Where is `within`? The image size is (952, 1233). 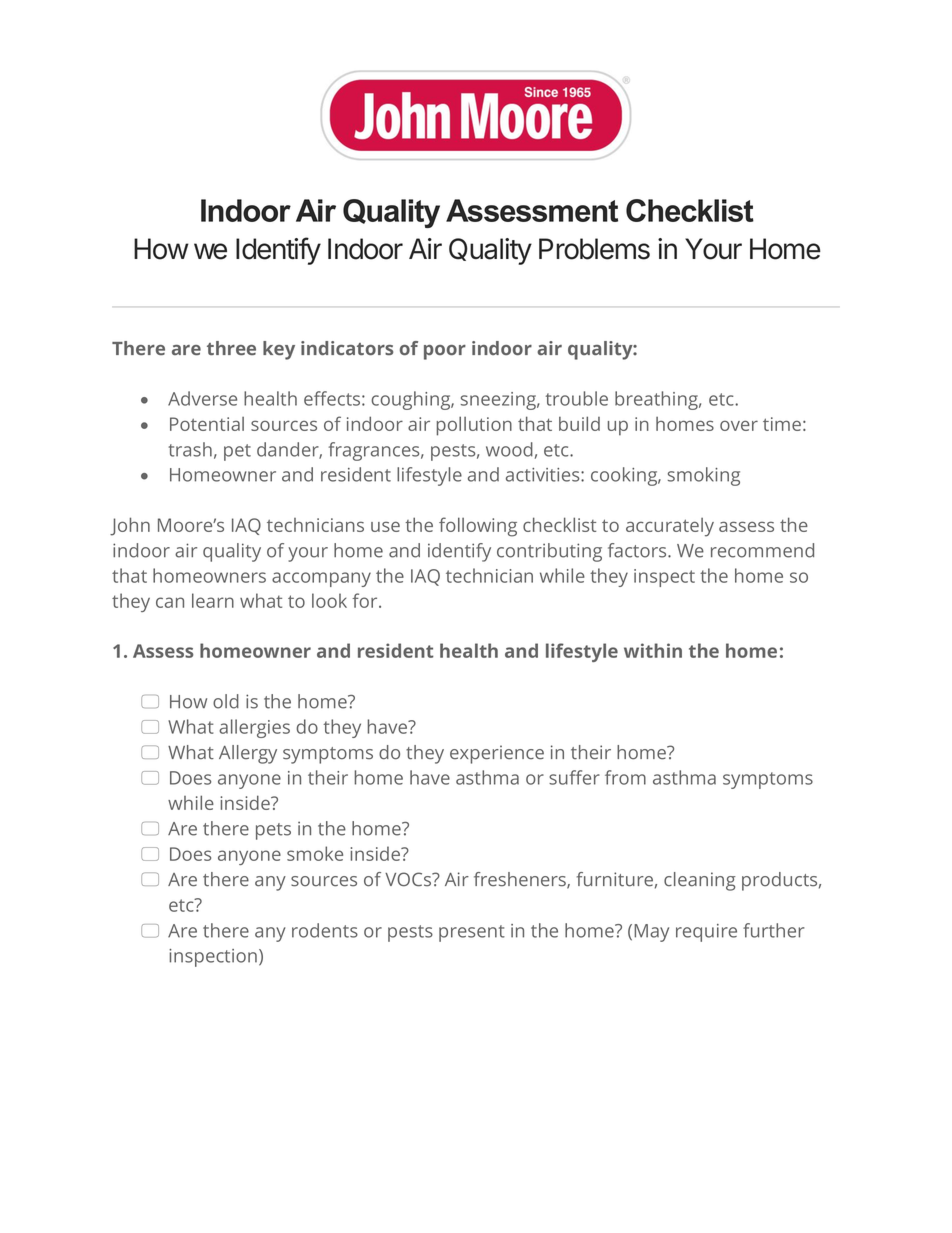 within is located at coordinates (653, 650).
